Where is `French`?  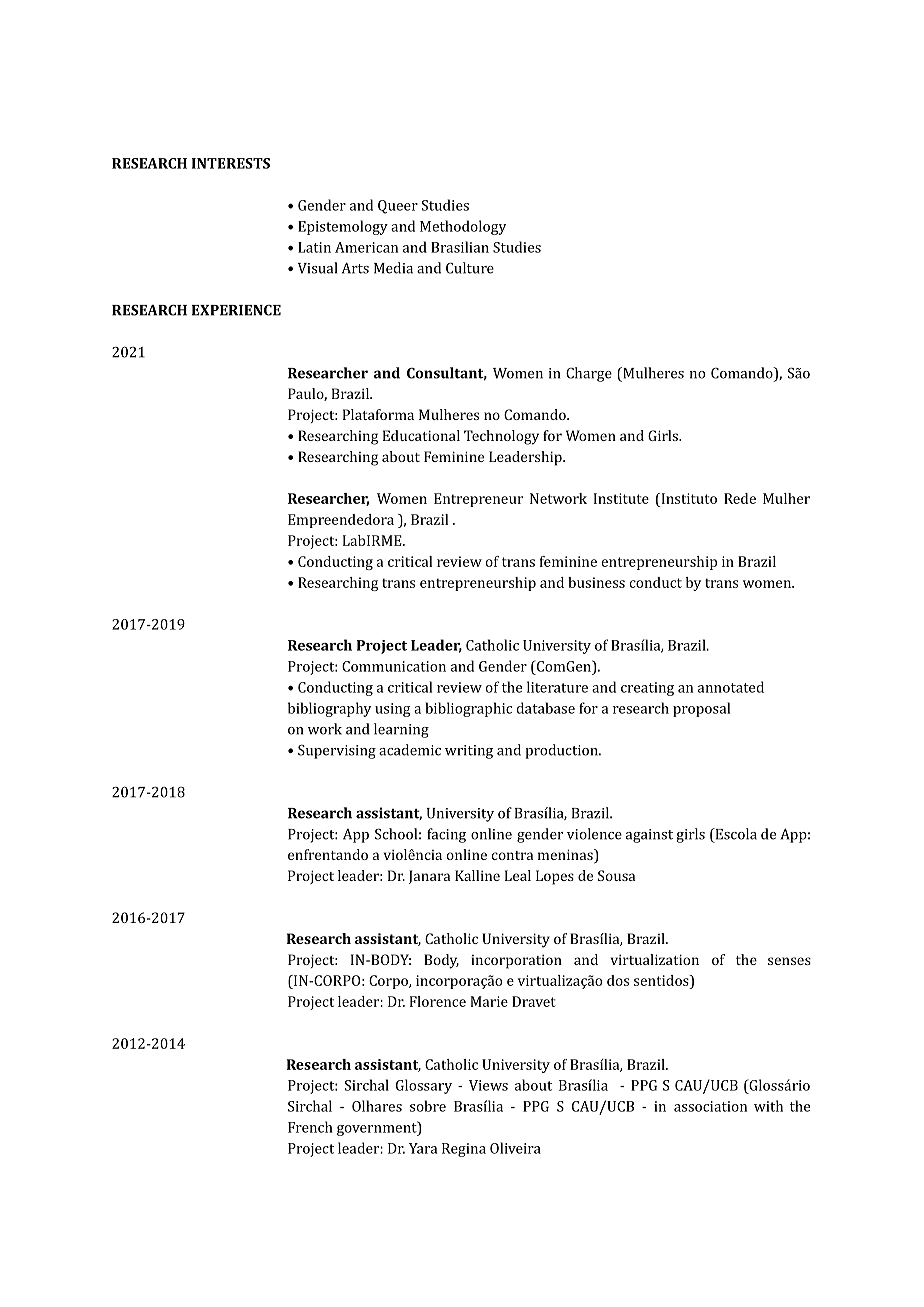
French is located at coordinates (310, 1127).
